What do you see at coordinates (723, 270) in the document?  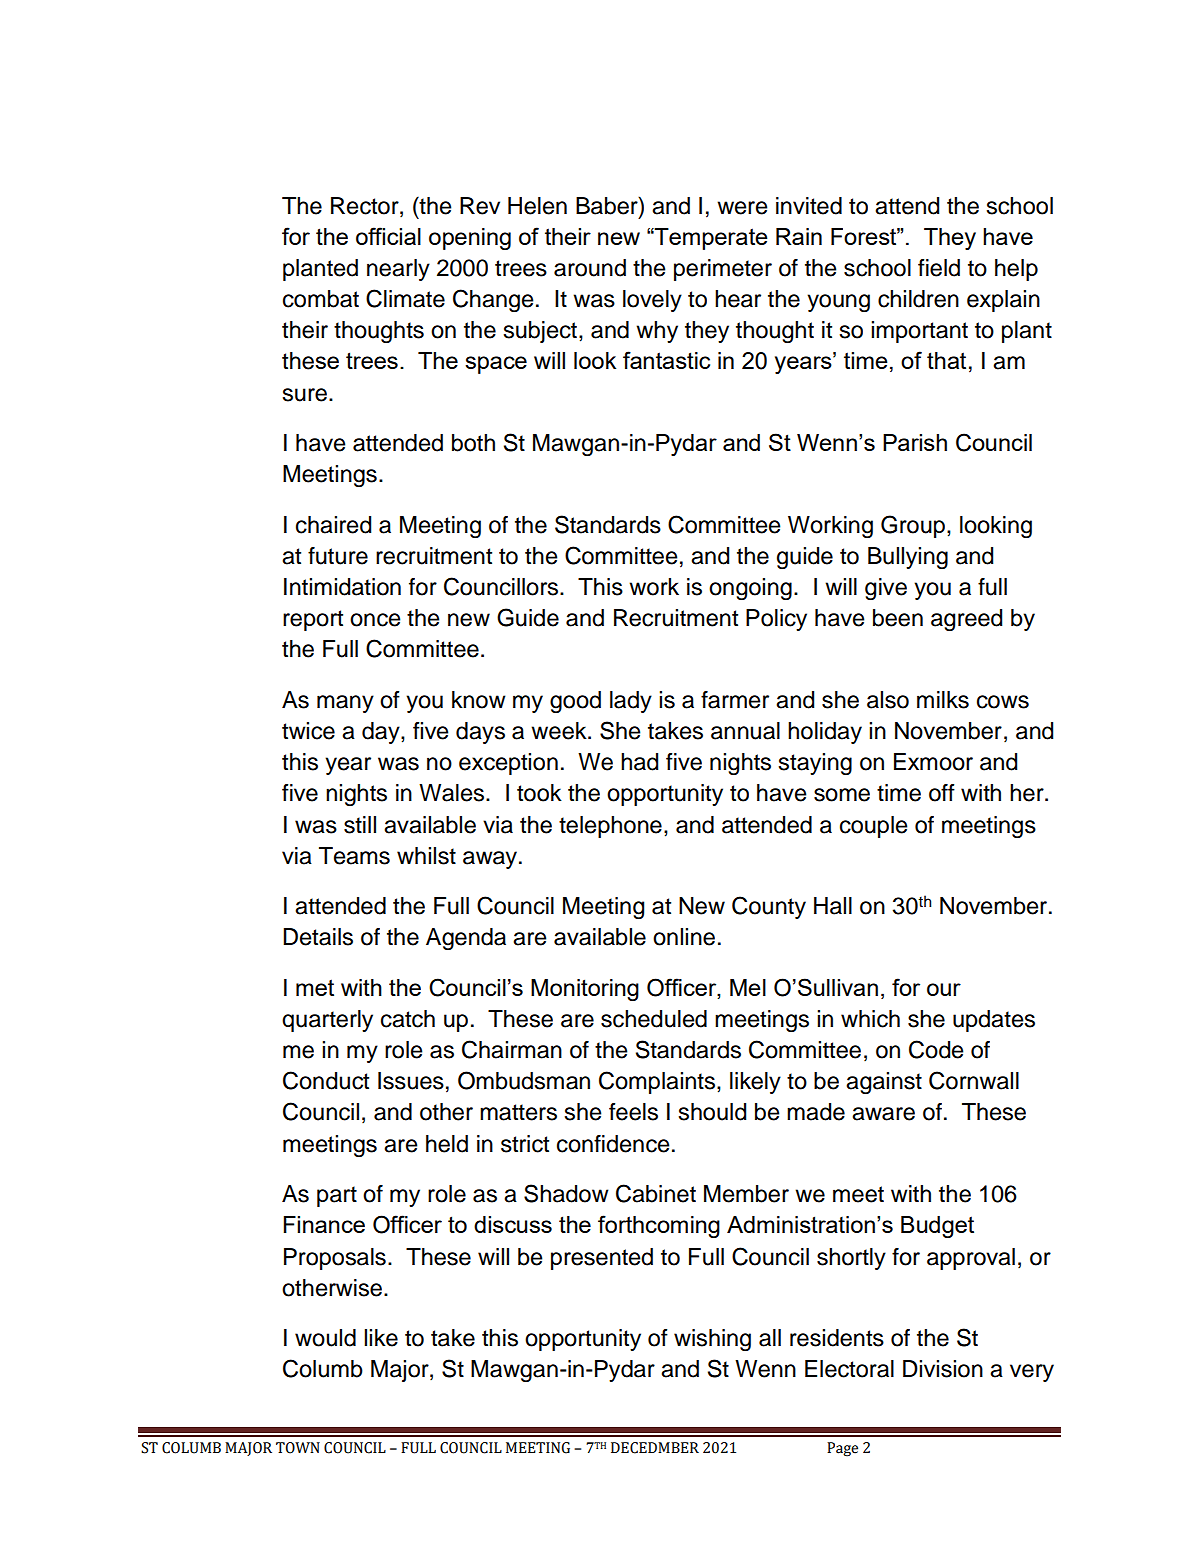 I see `perimeter` at bounding box center [723, 270].
